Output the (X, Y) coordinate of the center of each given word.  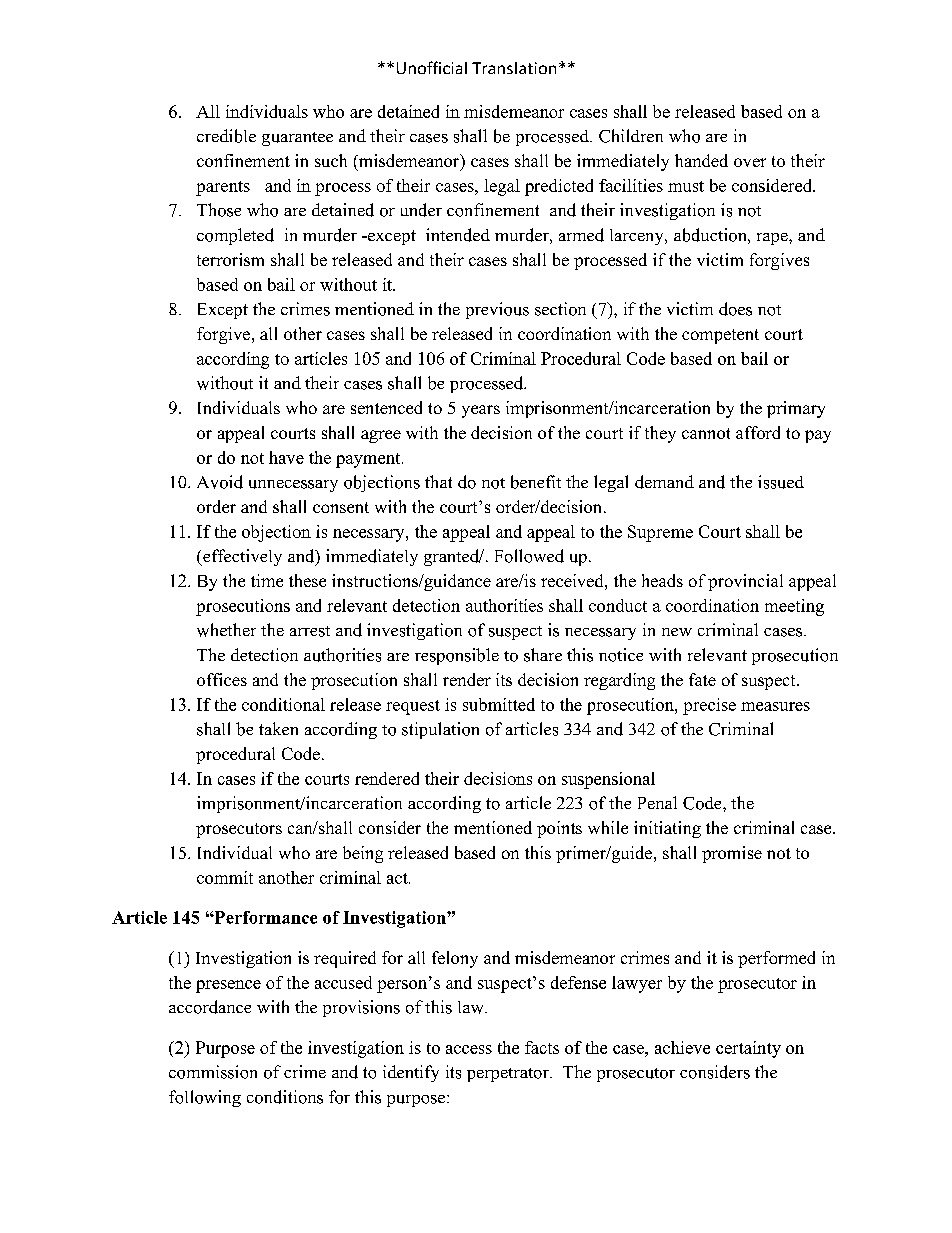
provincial (745, 582)
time (267, 580)
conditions (285, 1097)
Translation (514, 68)
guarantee (297, 139)
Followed (529, 556)
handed (701, 160)
